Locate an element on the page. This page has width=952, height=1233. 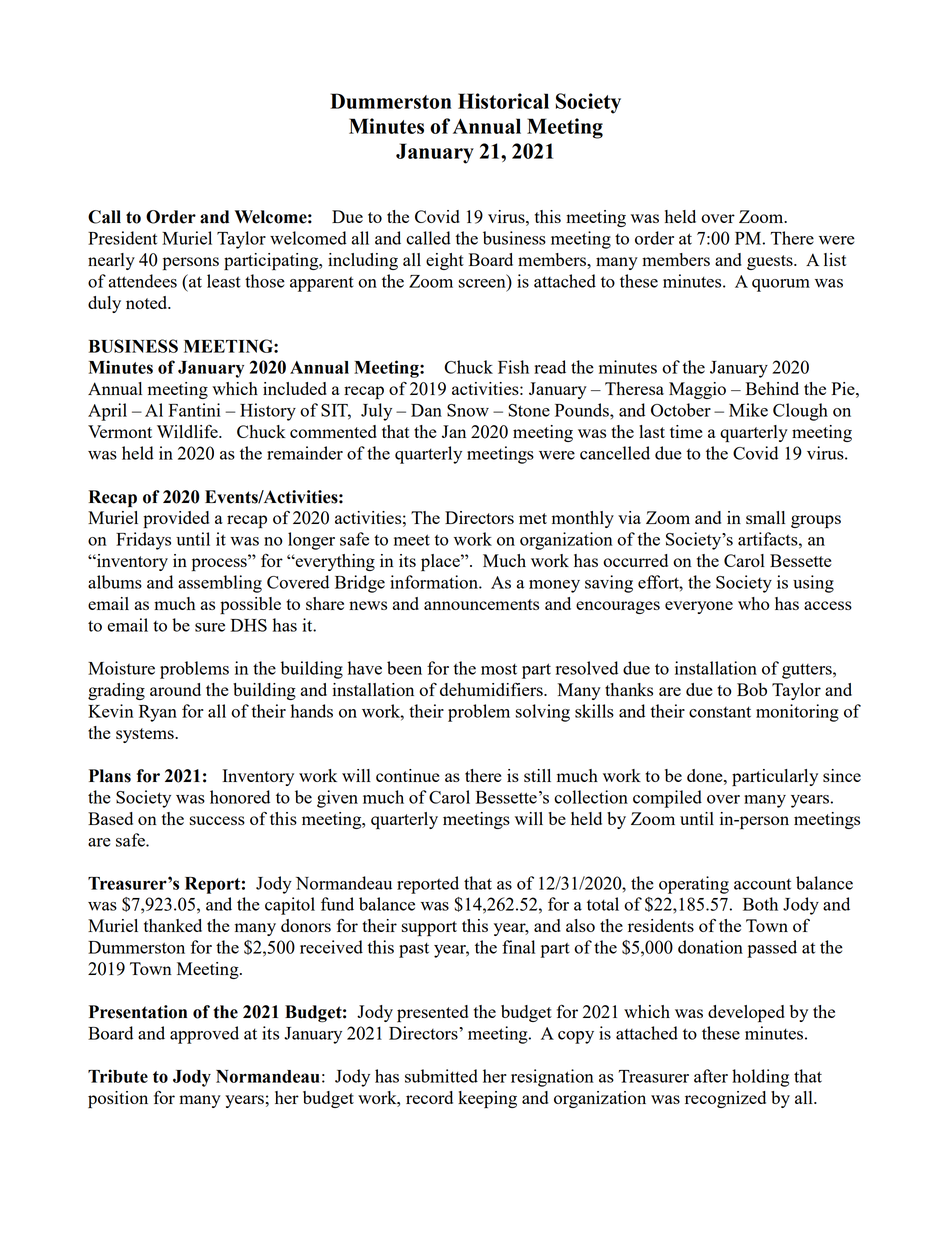
Wildlife is located at coordinates (188, 431).
